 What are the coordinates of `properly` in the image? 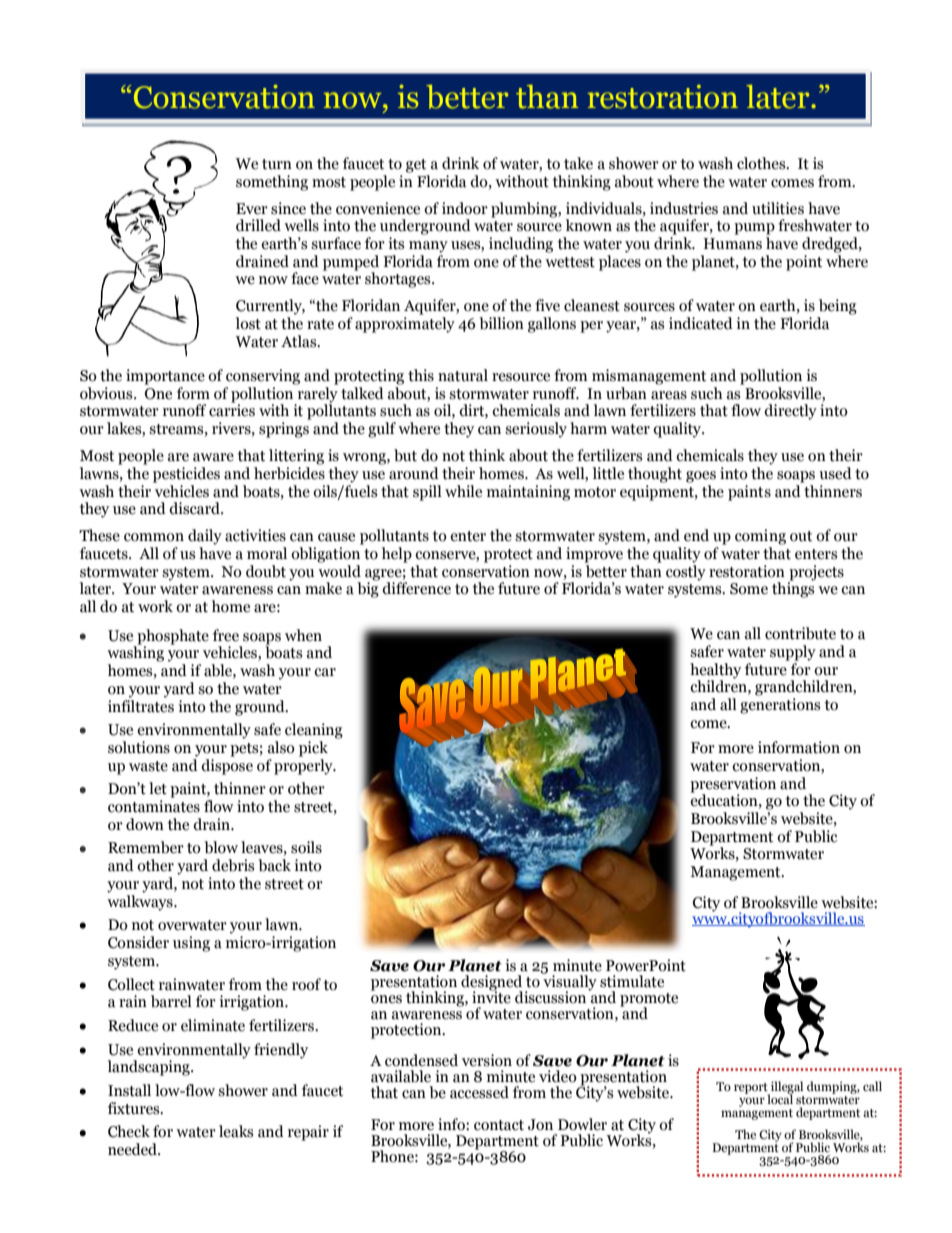 It's located at (304, 765).
